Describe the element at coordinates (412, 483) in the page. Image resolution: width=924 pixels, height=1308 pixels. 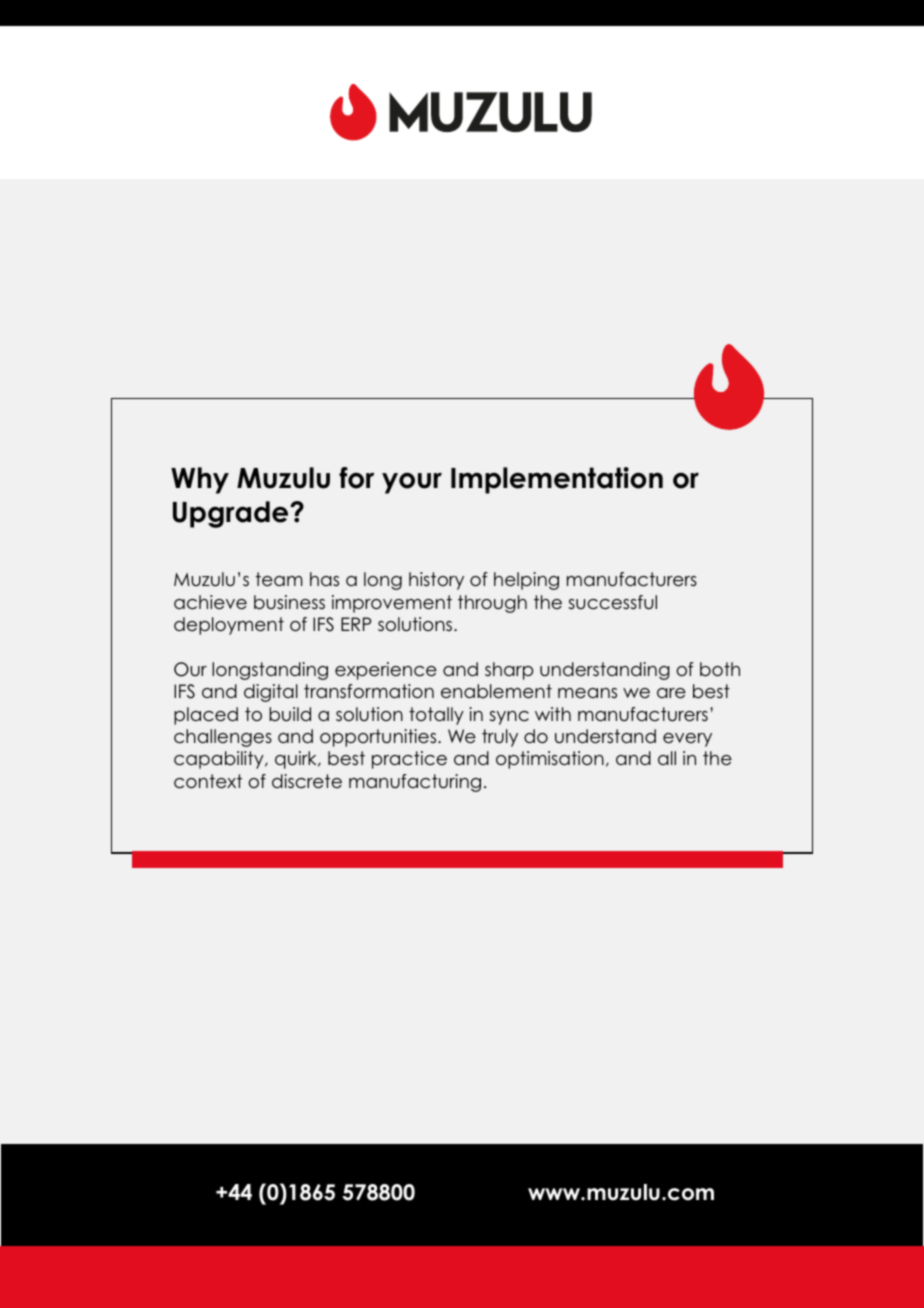
I see `your` at that location.
